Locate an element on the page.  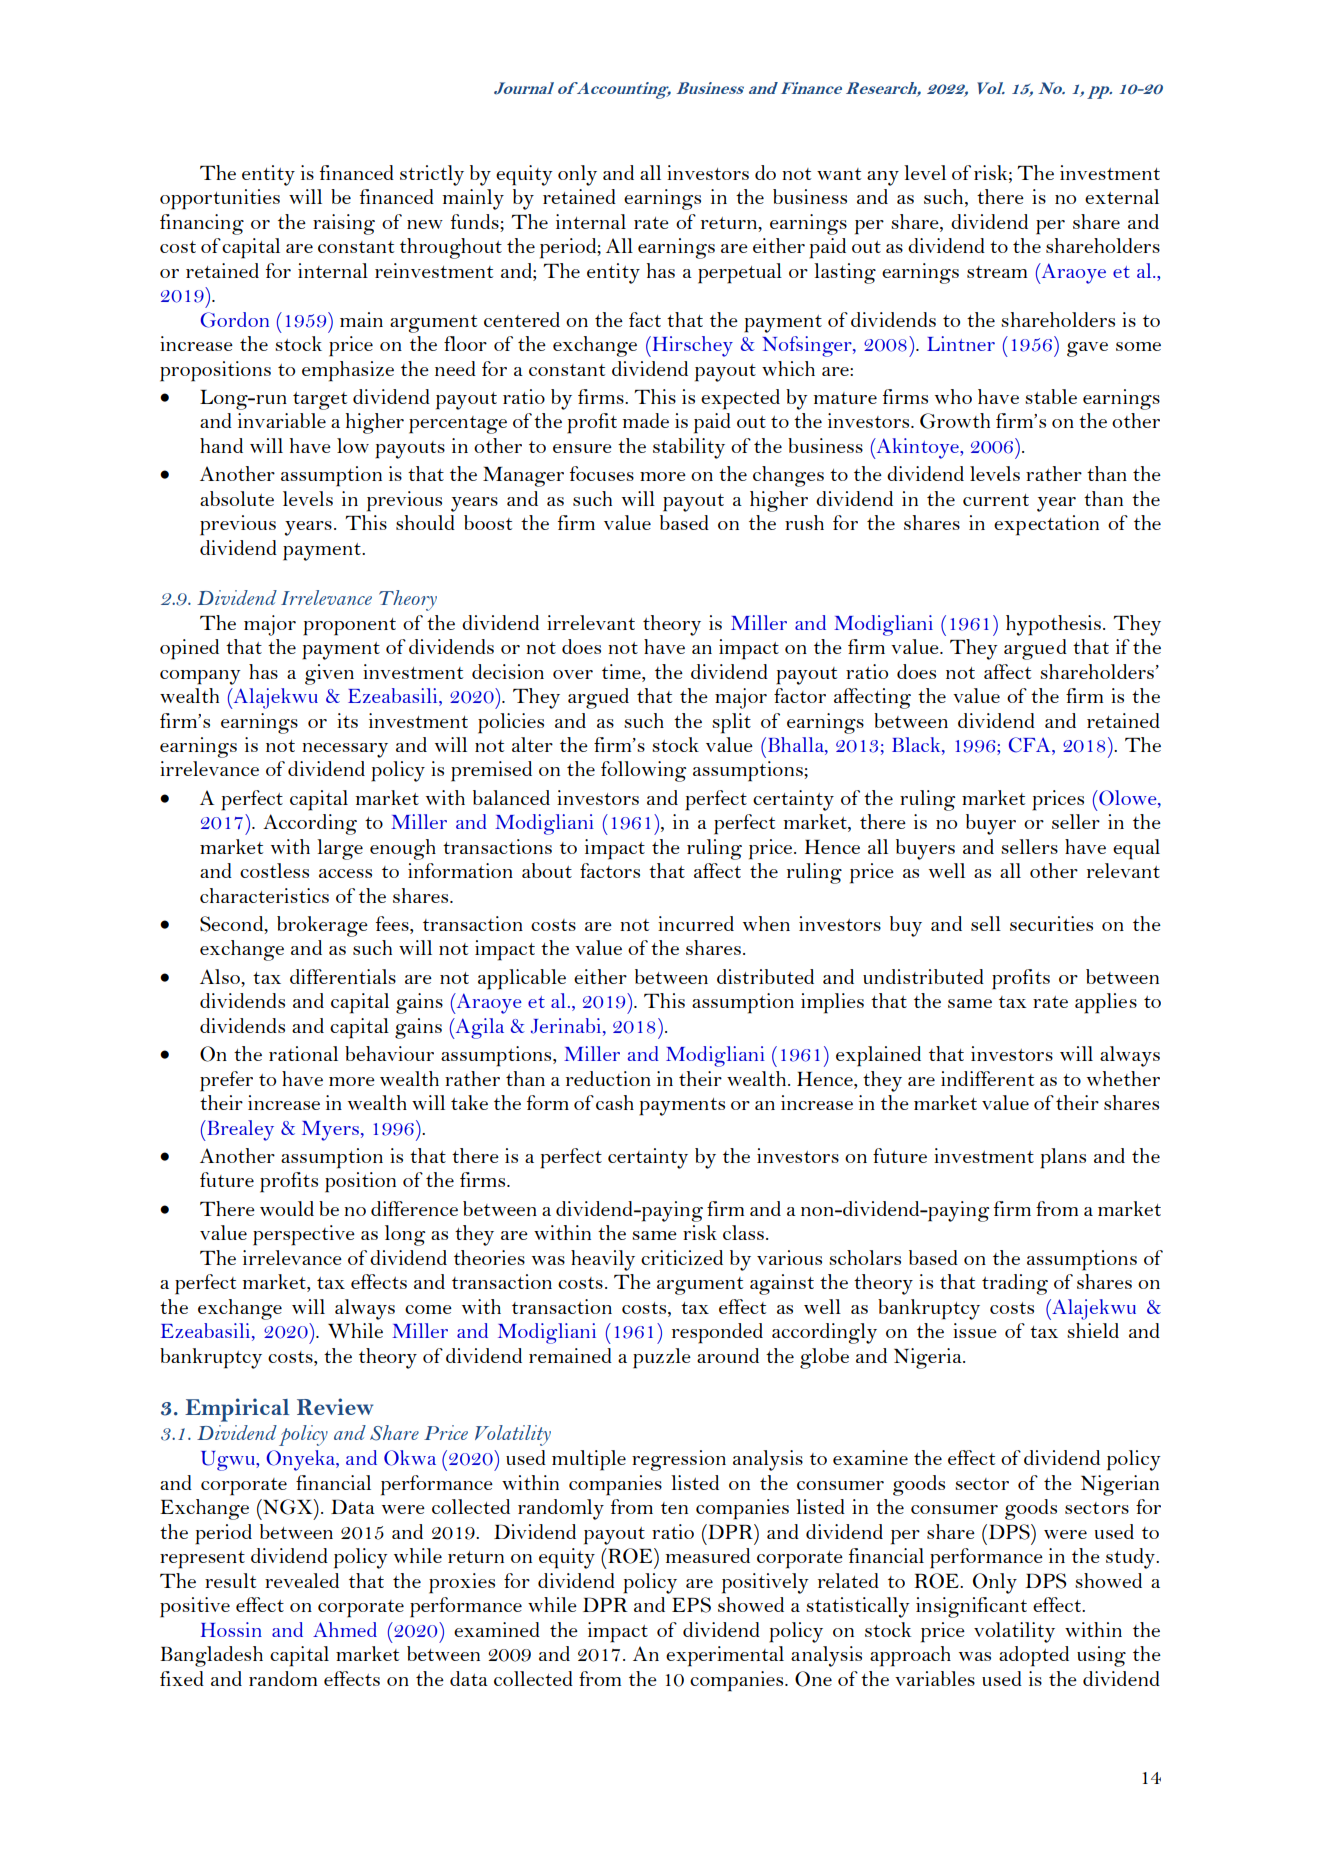
raising is located at coordinates (344, 224).
